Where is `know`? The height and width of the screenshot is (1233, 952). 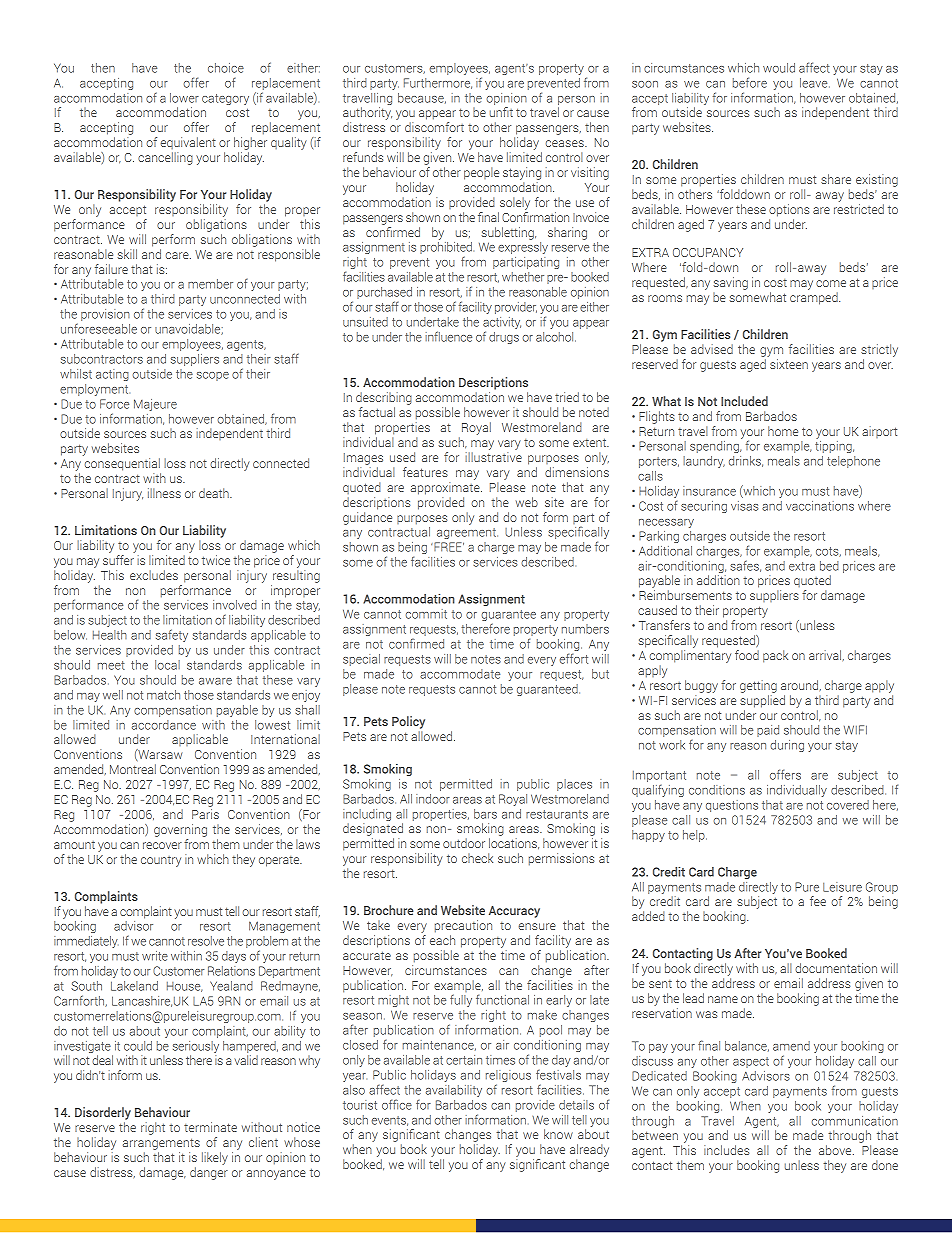
know is located at coordinates (558, 1134).
